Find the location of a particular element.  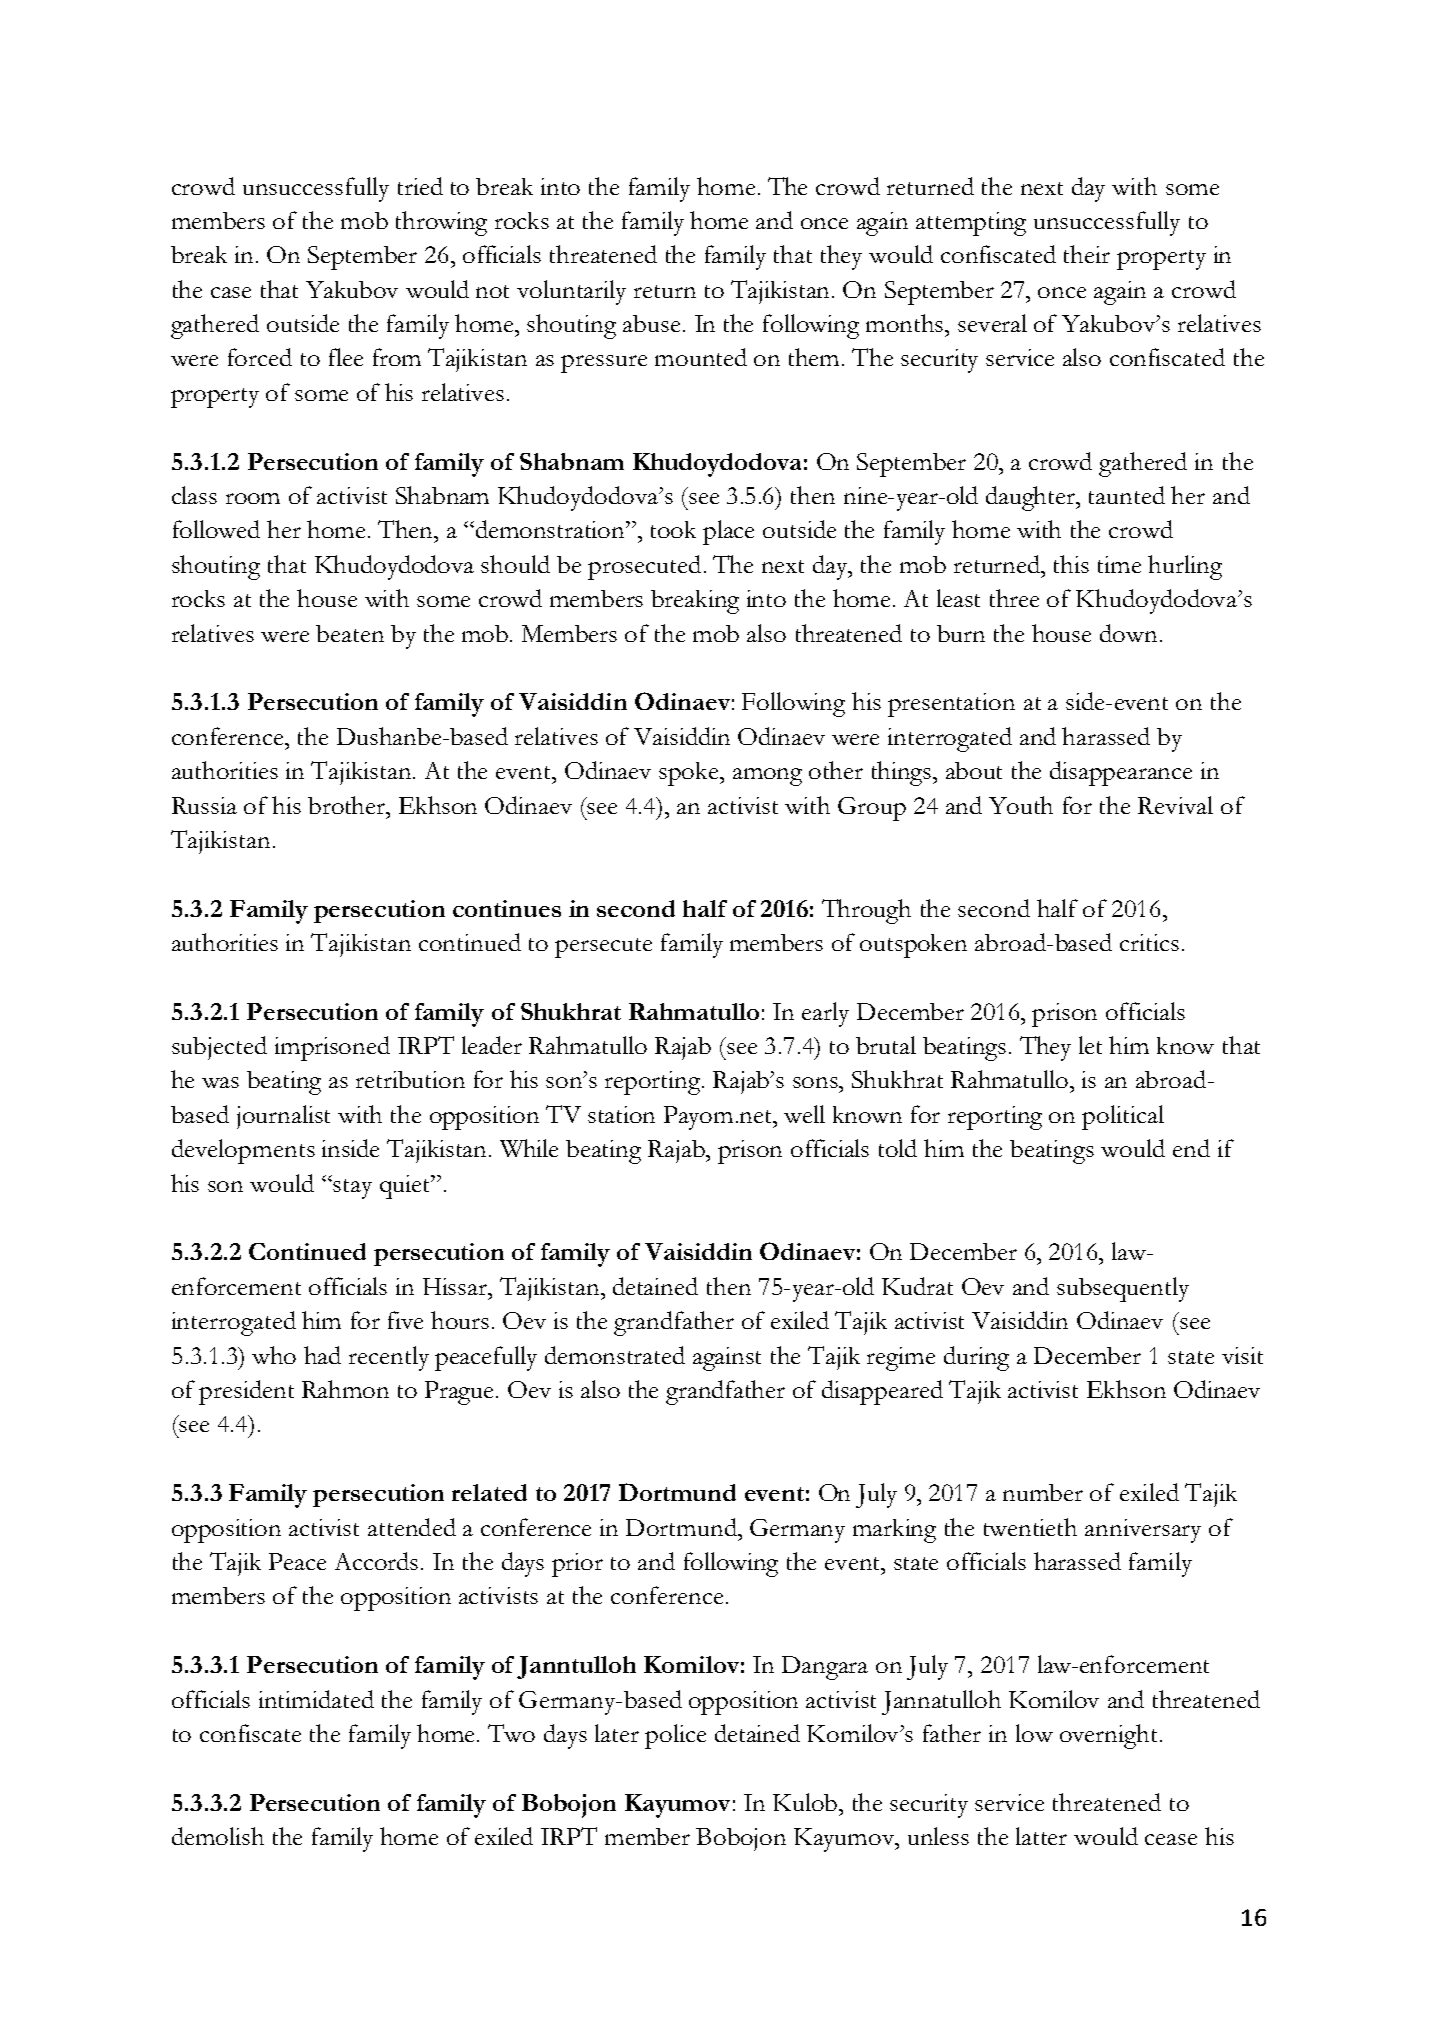

disappearance is located at coordinates (1121, 773).
